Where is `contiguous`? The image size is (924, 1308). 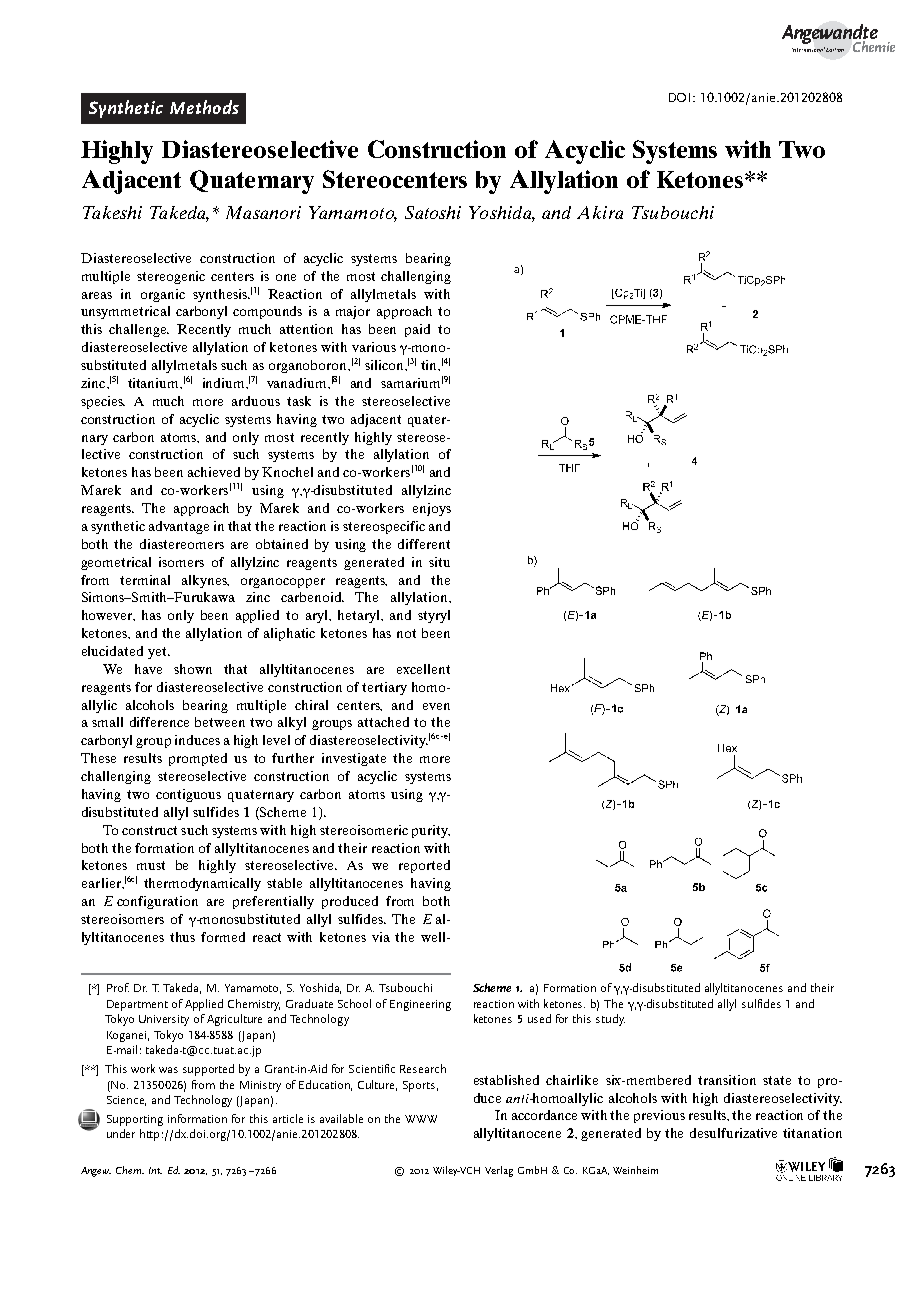 contiguous is located at coordinates (188, 795).
